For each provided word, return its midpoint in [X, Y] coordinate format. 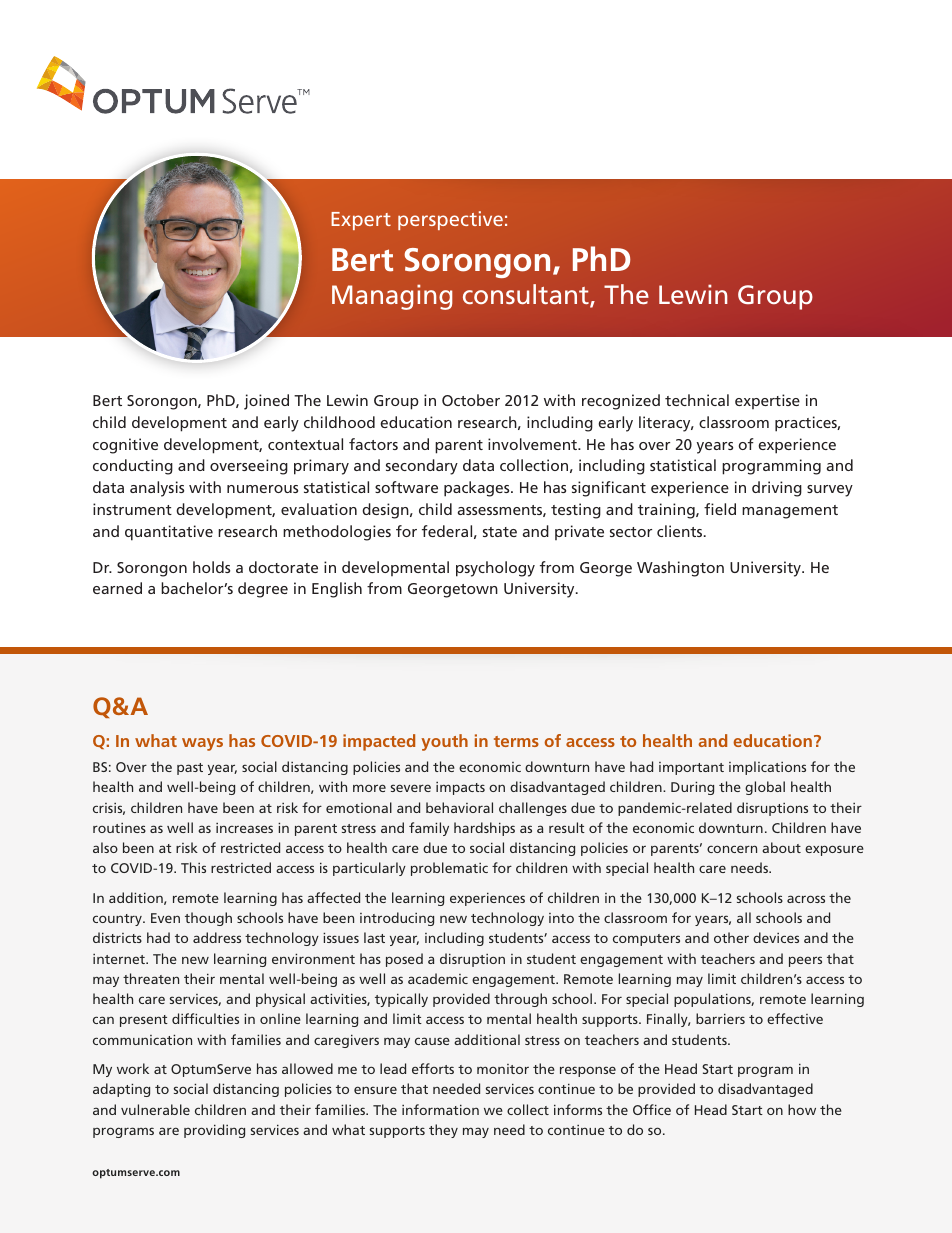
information [440, 1109]
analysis [157, 489]
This [193, 867]
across [806, 899]
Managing [392, 297]
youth [444, 742]
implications [767, 768]
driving [777, 489]
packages [478, 489]
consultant [527, 295]
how [802, 1109]
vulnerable [155, 1109]
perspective [450, 220]
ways [202, 744]
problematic [449, 869]
